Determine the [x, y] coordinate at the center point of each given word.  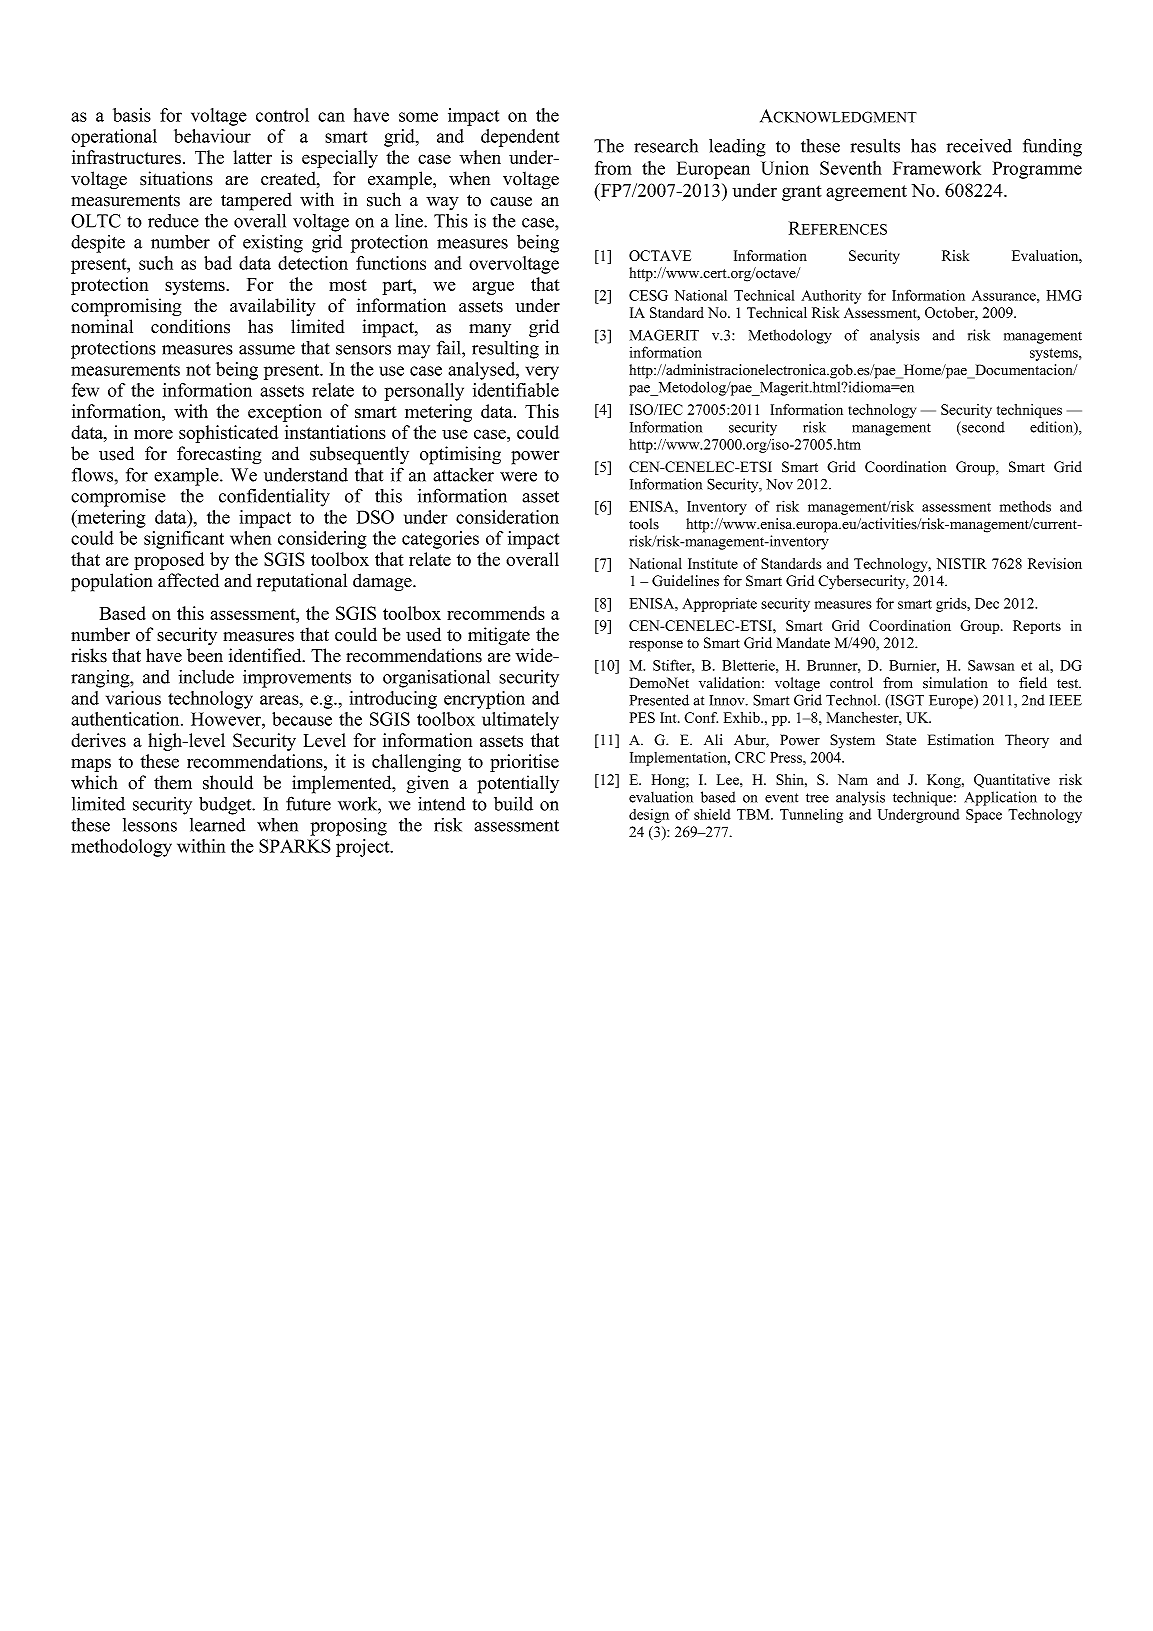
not [198, 370]
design [649, 816]
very [542, 373]
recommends [496, 613]
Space [984, 816]
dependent [520, 138]
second [982, 427]
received [979, 146]
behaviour [212, 136]
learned [217, 825]
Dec [987, 603]
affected [188, 580]
